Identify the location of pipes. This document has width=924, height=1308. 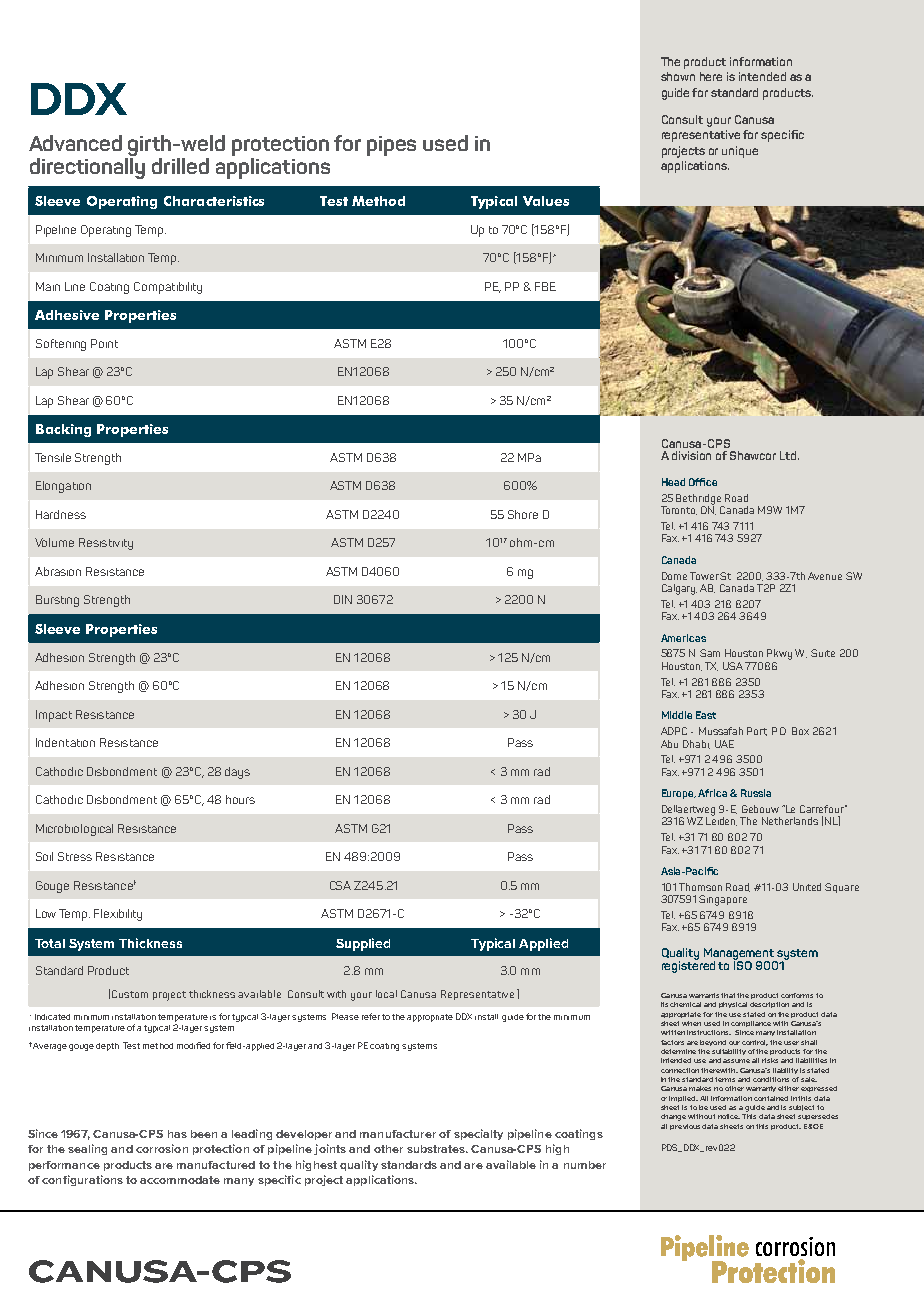
(391, 146).
